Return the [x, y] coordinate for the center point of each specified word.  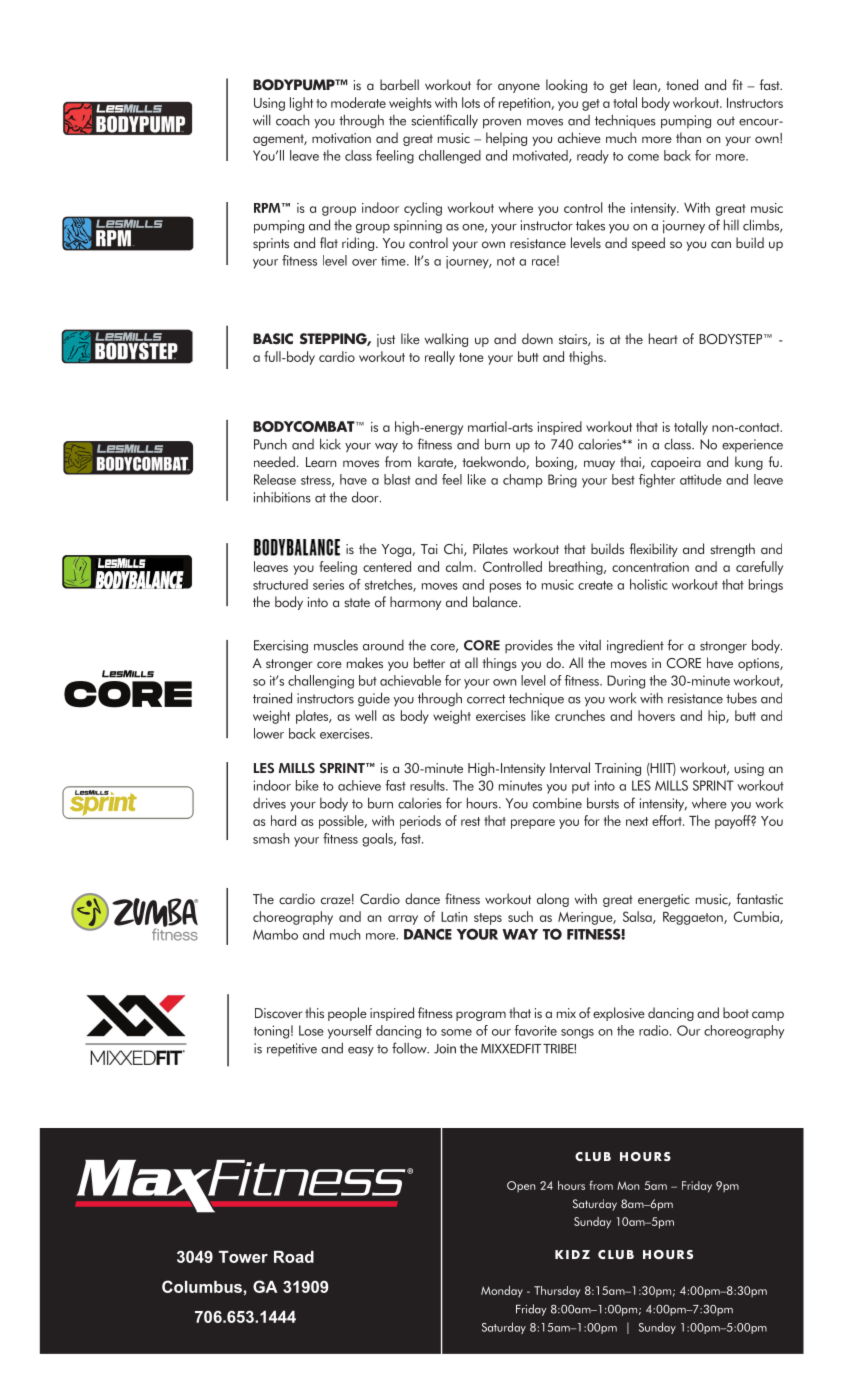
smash [271, 838]
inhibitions [282, 497]
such [520, 916]
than [688, 137]
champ [523, 481]
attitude [701, 479]
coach [292, 120]
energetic [664, 900]
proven [502, 124]
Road [294, 1257]
